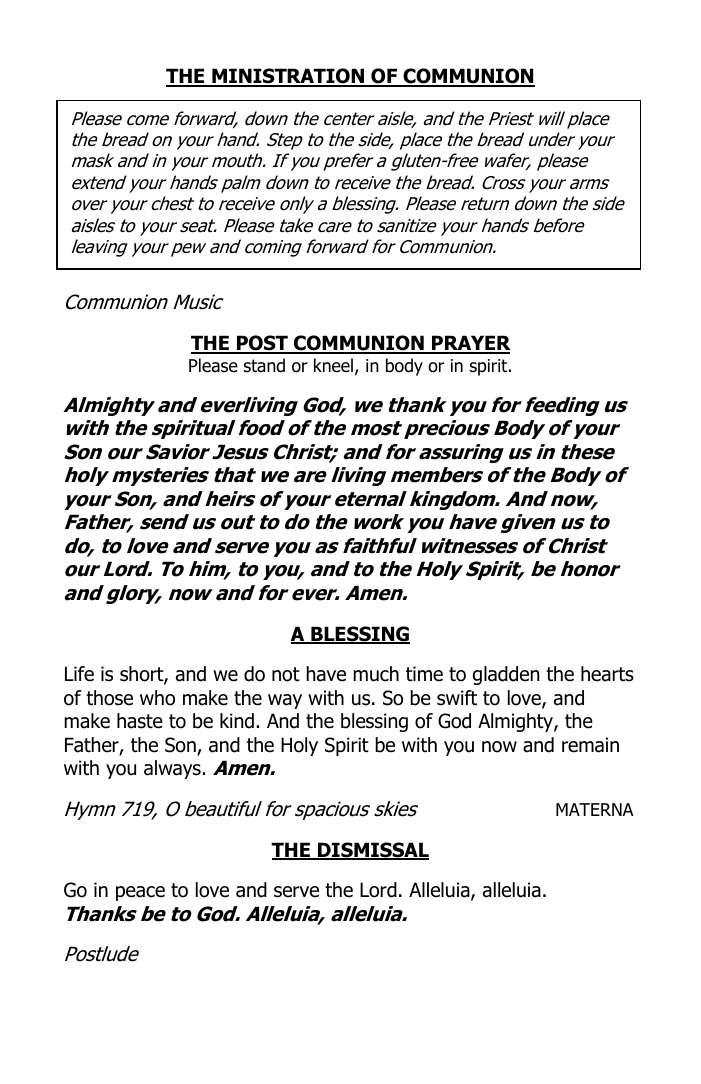  What do you see at coordinates (79, 674) in the image?
I see `Life` at bounding box center [79, 674].
